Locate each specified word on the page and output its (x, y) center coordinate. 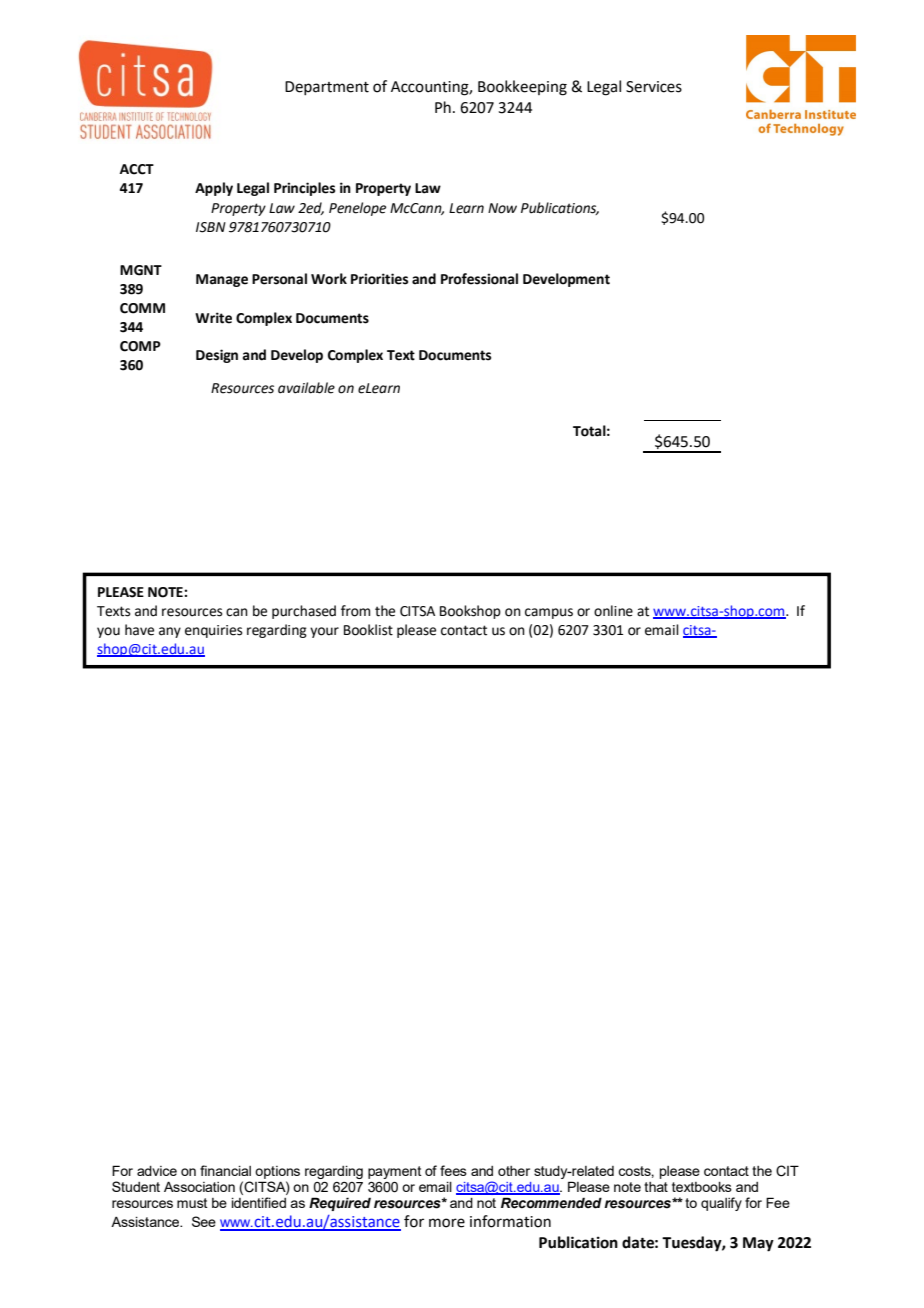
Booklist (368, 630)
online (613, 611)
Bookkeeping (522, 88)
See (204, 1221)
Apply (214, 189)
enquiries (214, 631)
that (656, 1187)
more (447, 1223)
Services (654, 87)
